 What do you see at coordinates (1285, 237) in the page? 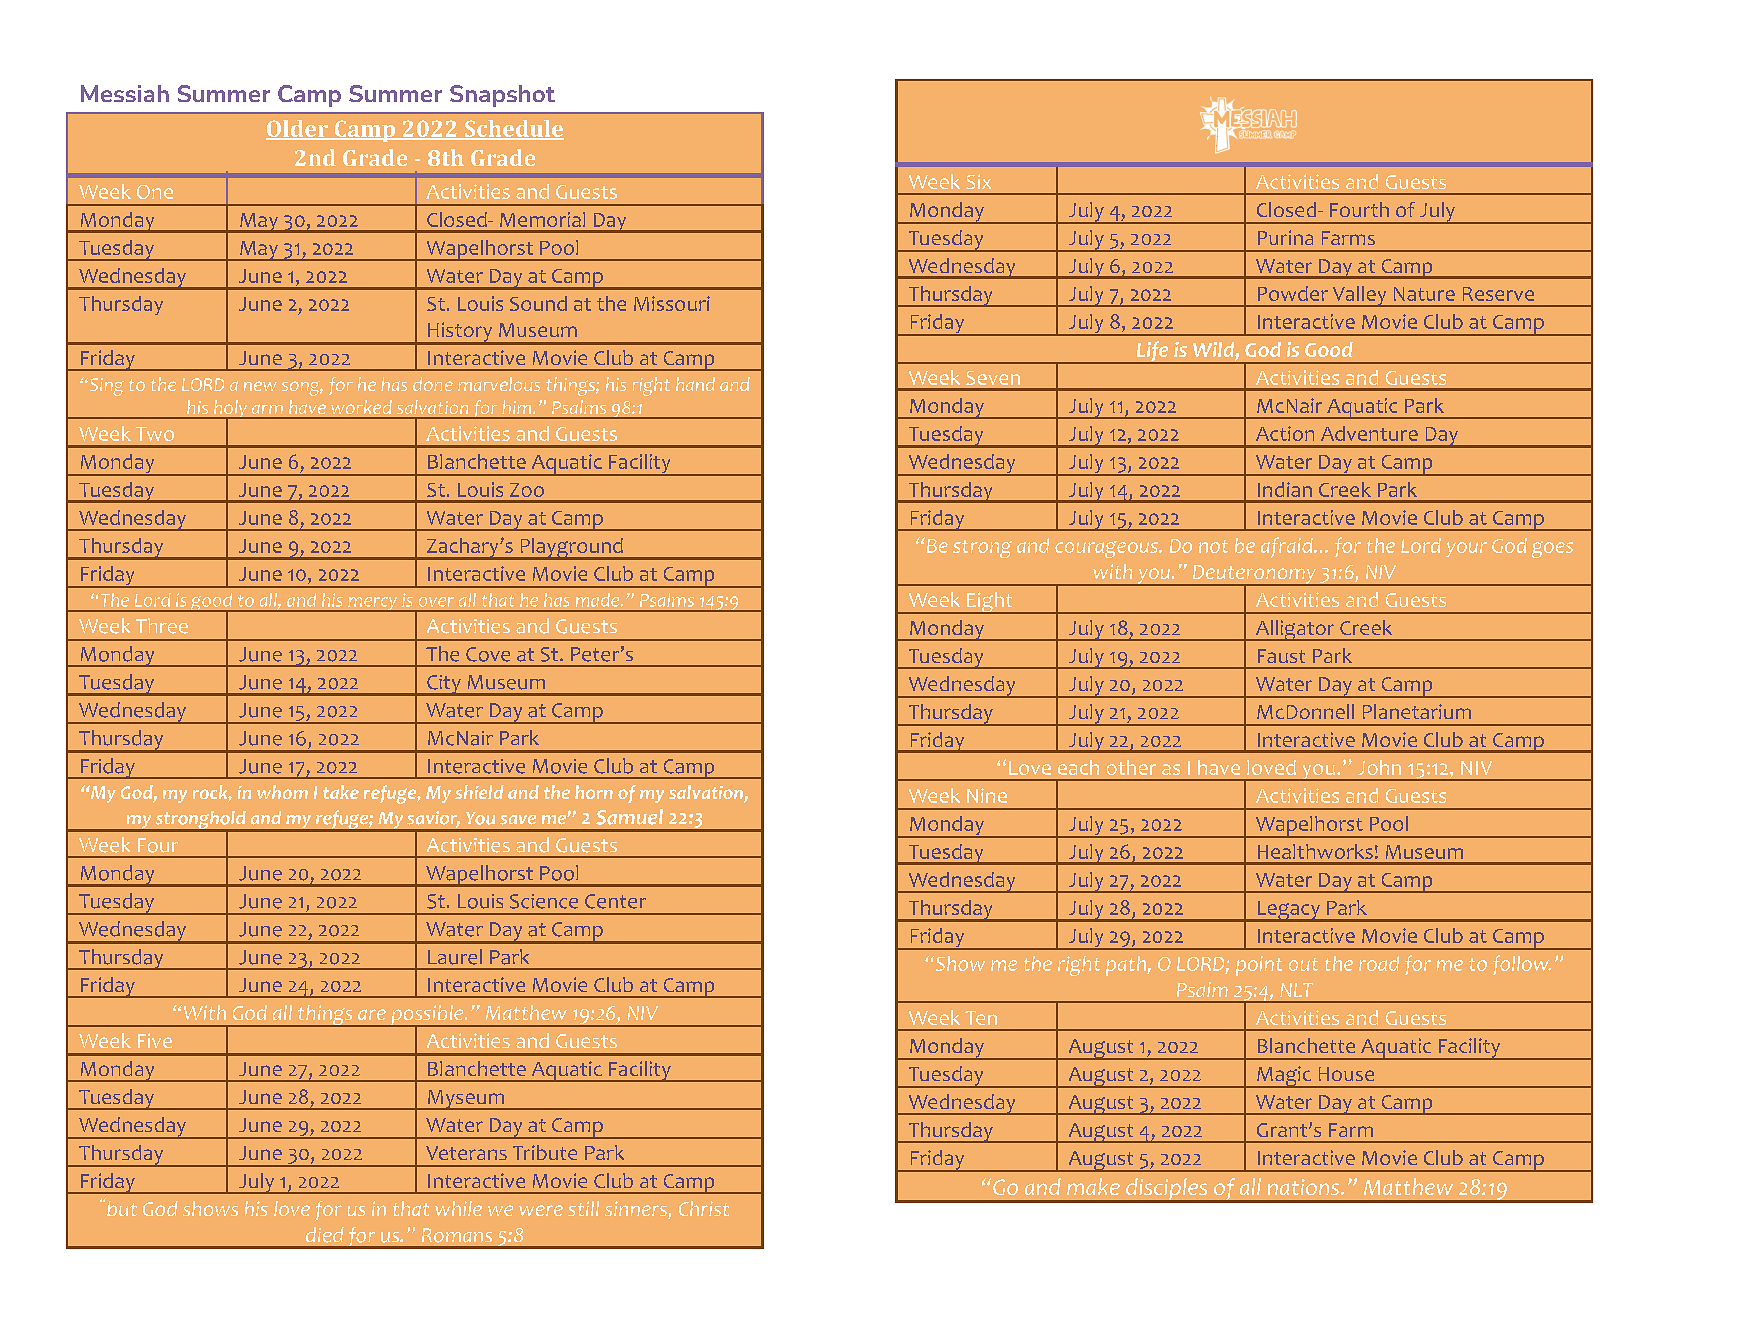
I see `Purina` at bounding box center [1285, 237].
